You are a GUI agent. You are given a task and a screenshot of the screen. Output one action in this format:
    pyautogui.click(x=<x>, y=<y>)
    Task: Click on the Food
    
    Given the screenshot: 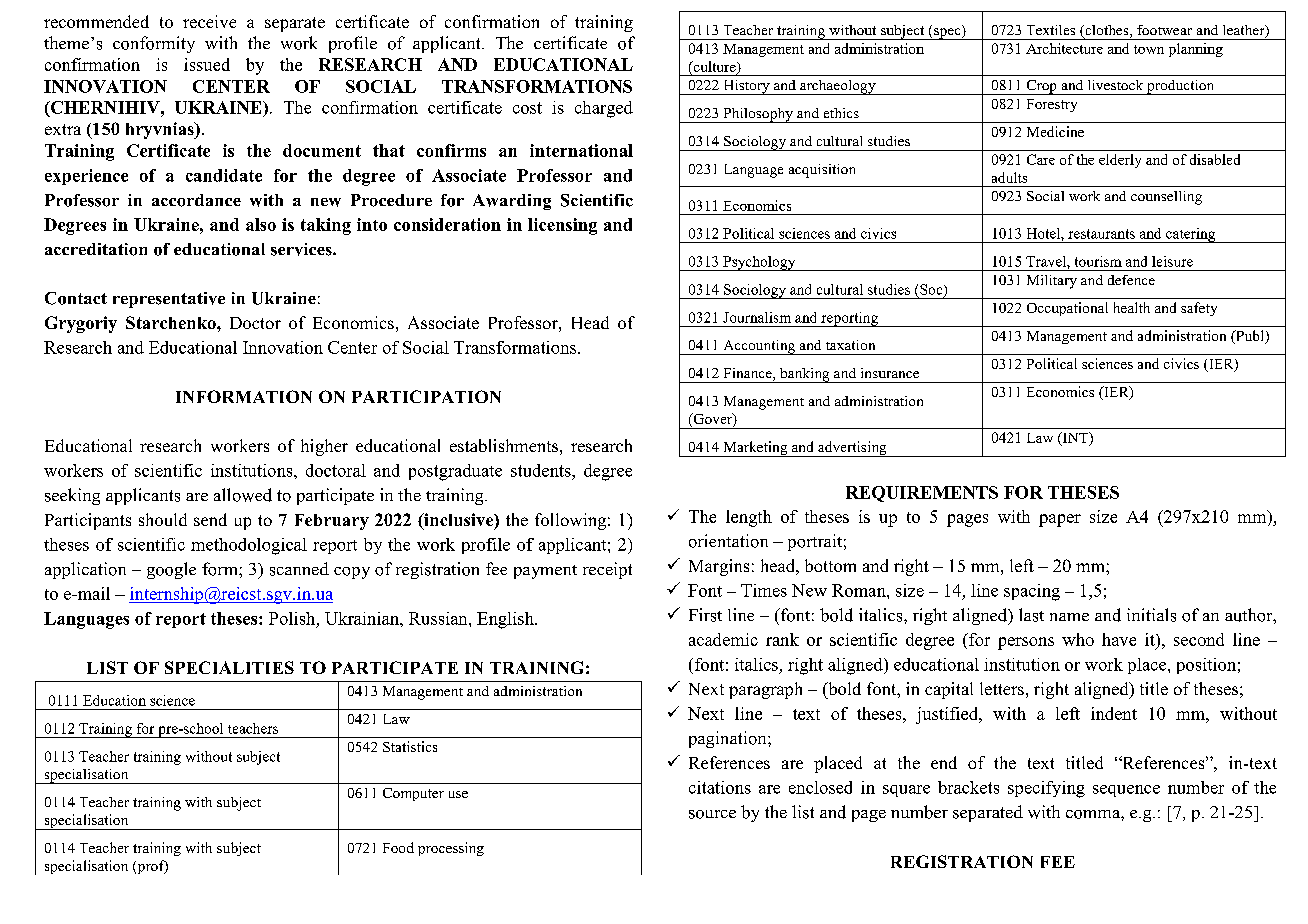 What is the action you would take?
    pyautogui.click(x=398, y=847)
